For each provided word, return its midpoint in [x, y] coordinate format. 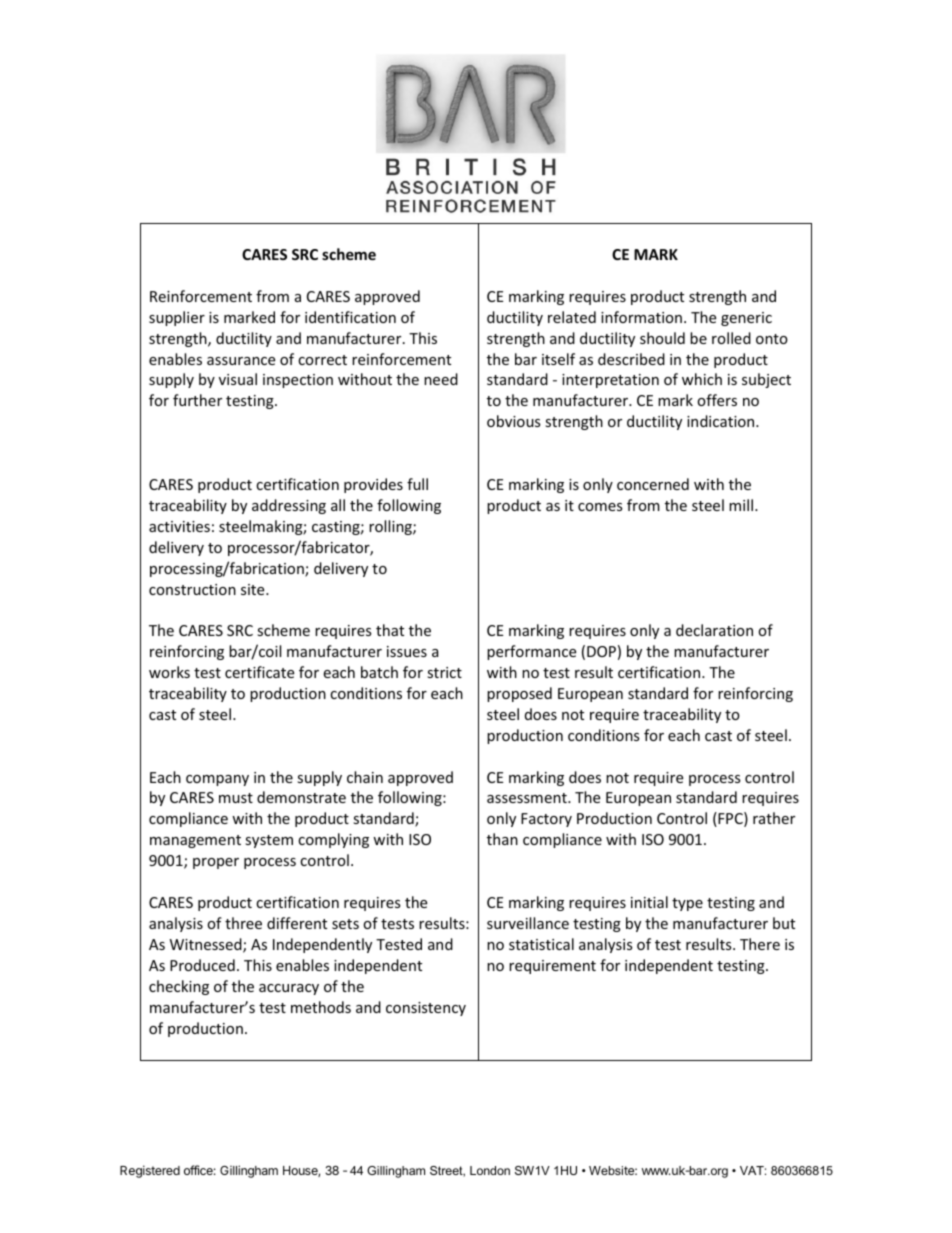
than [502, 839]
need [441, 379]
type [687, 904]
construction [192, 589]
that [390, 630]
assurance [241, 361]
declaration [714, 630]
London [490, 1170]
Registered [150, 1171]
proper [216, 863]
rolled [731, 338]
